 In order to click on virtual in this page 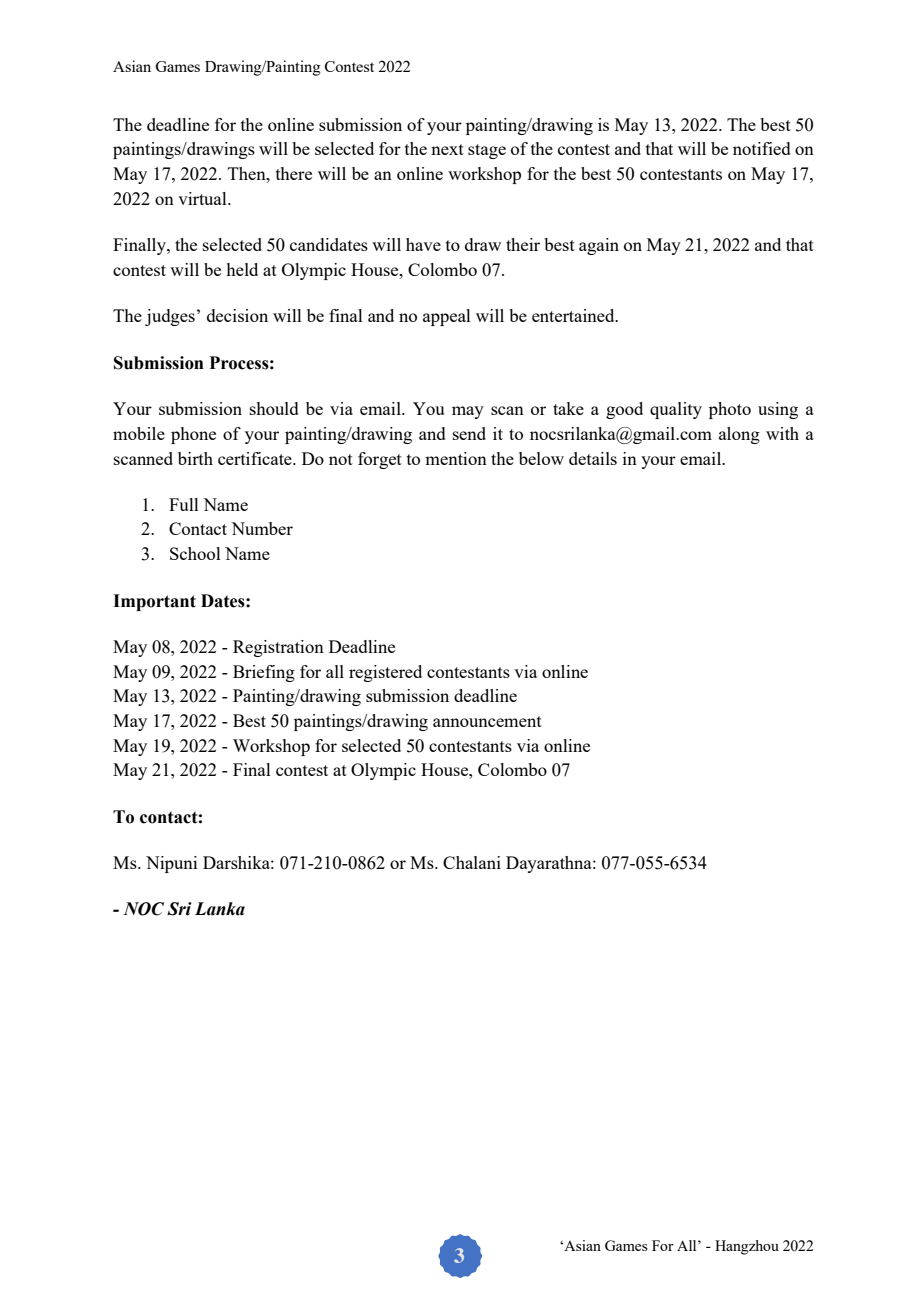, I will do `click(203, 198)`.
